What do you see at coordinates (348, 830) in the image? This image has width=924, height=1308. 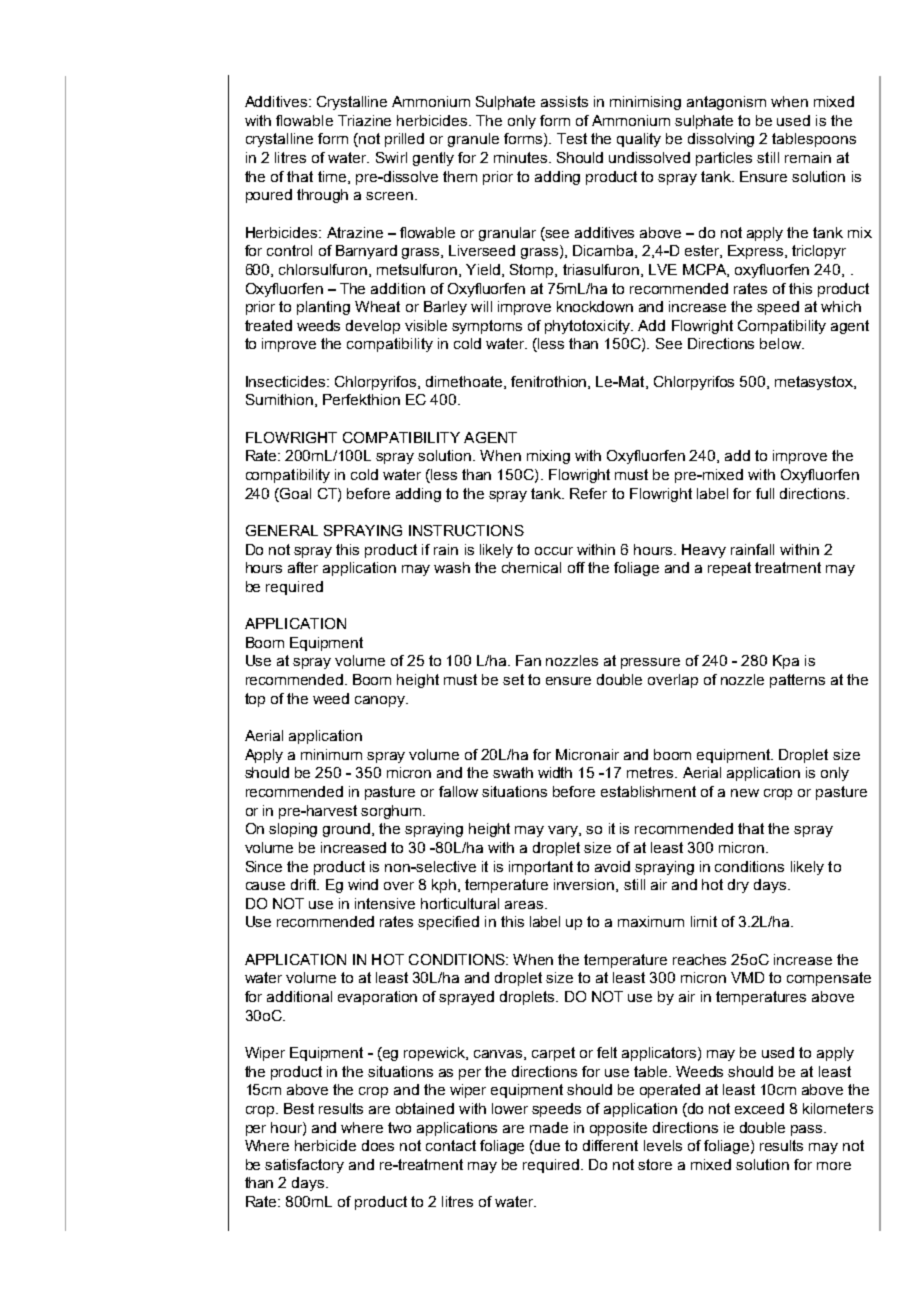 I see `ground` at bounding box center [348, 830].
